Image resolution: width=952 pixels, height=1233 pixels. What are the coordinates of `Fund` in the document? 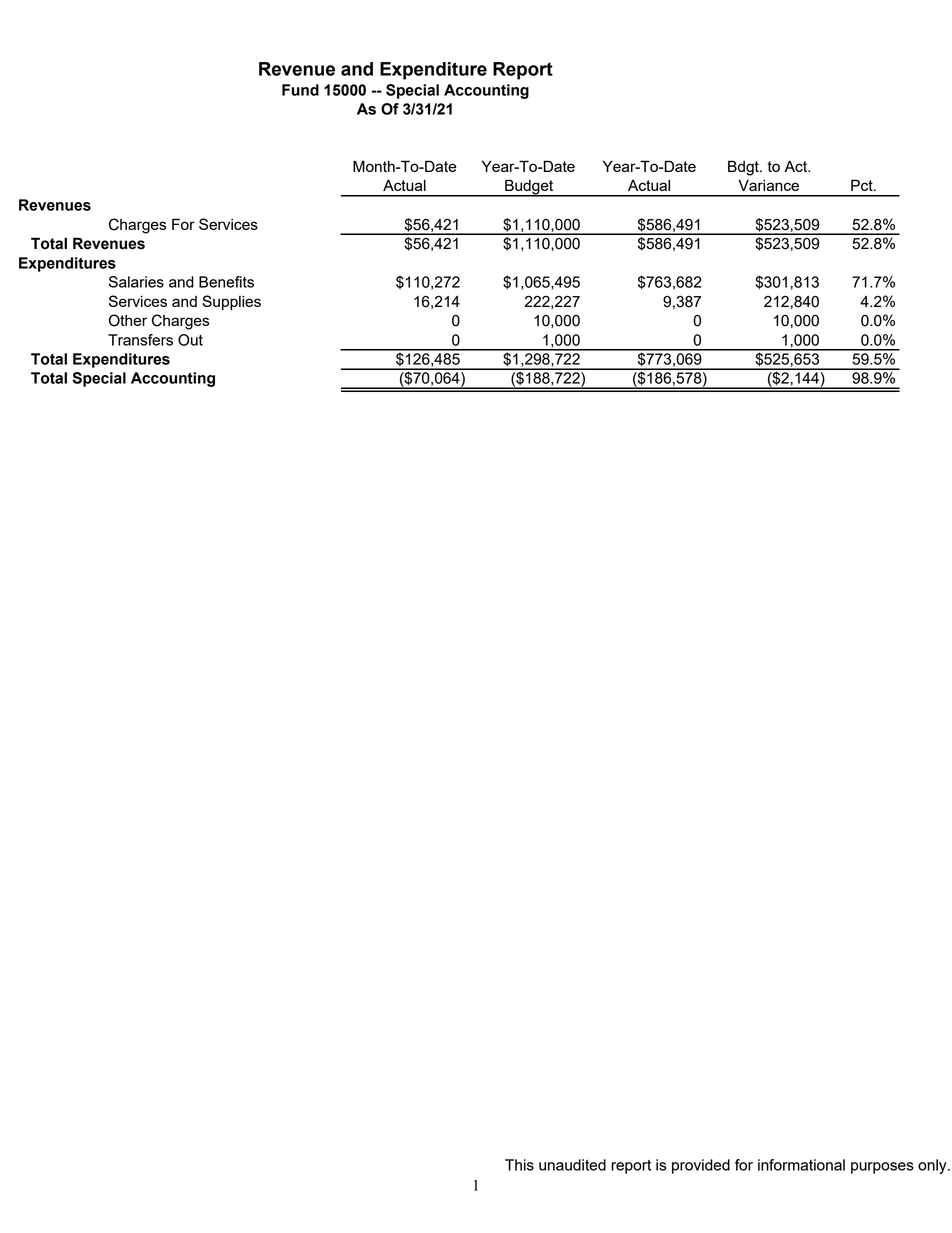 It's located at (300, 90).
